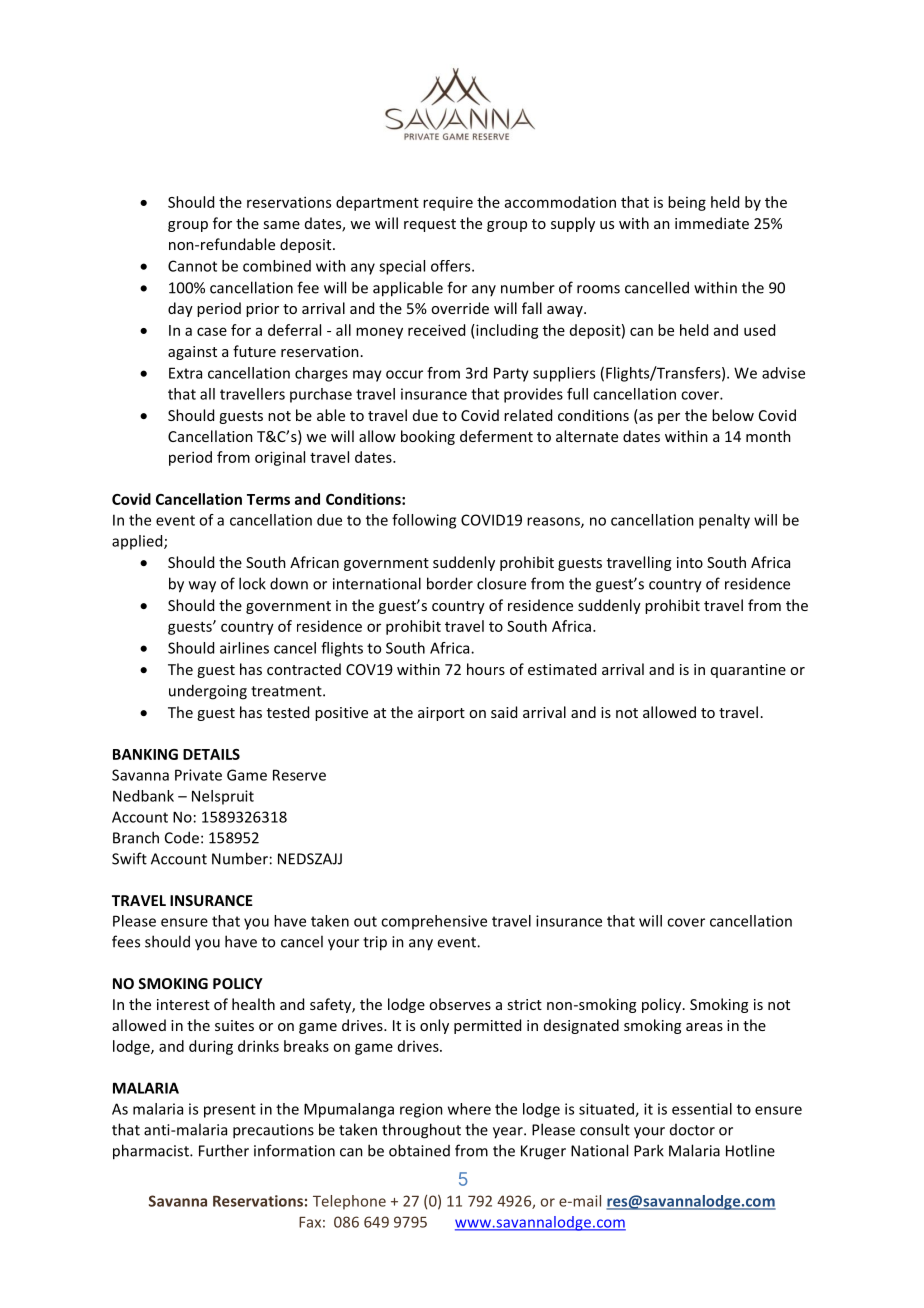 This screenshot has width=924, height=1308. What do you see at coordinates (224, 1150) in the screenshot?
I see `Further` at bounding box center [224, 1150].
